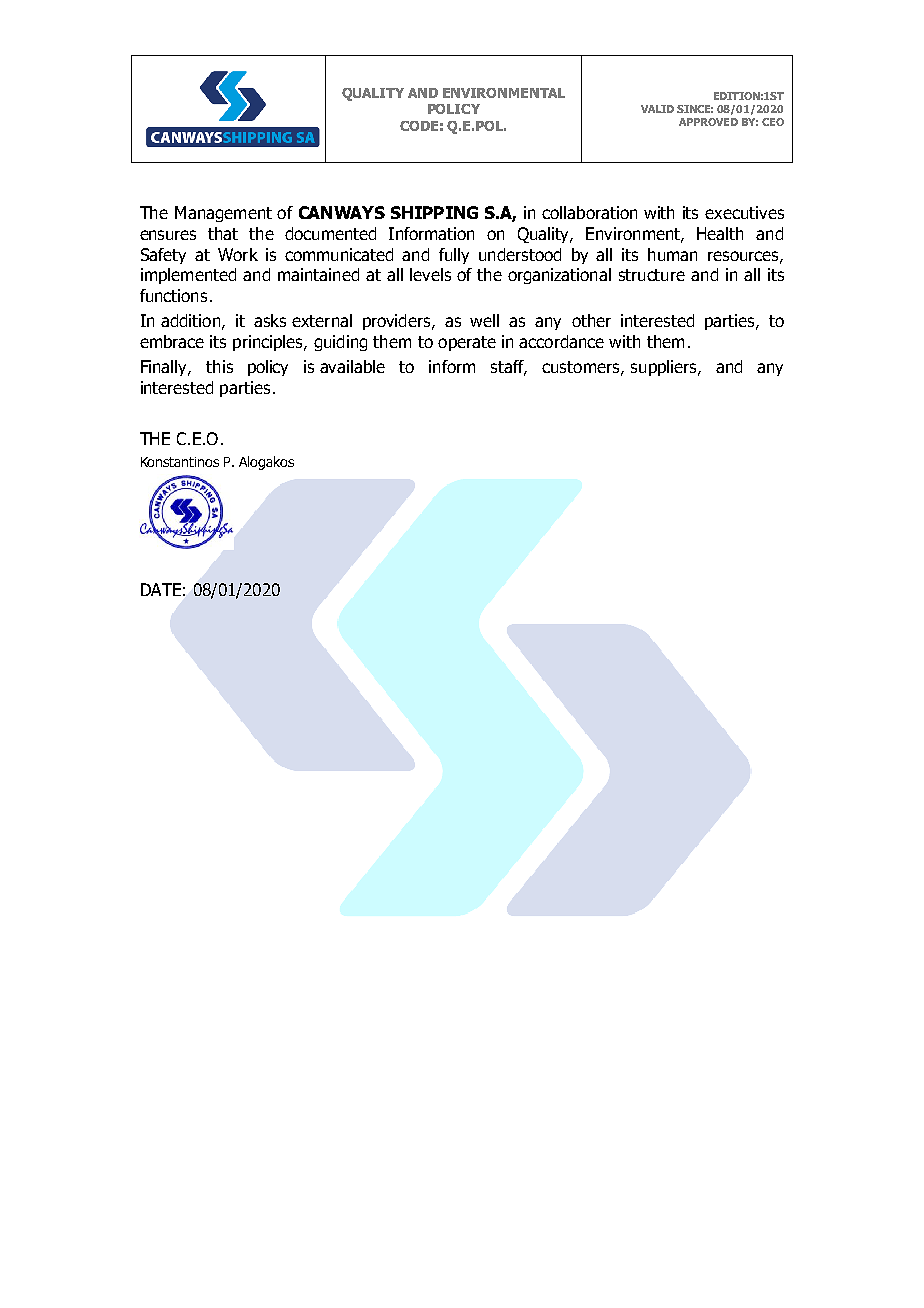  What do you see at coordinates (509, 368) in the screenshot?
I see `staff` at bounding box center [509, 368].
